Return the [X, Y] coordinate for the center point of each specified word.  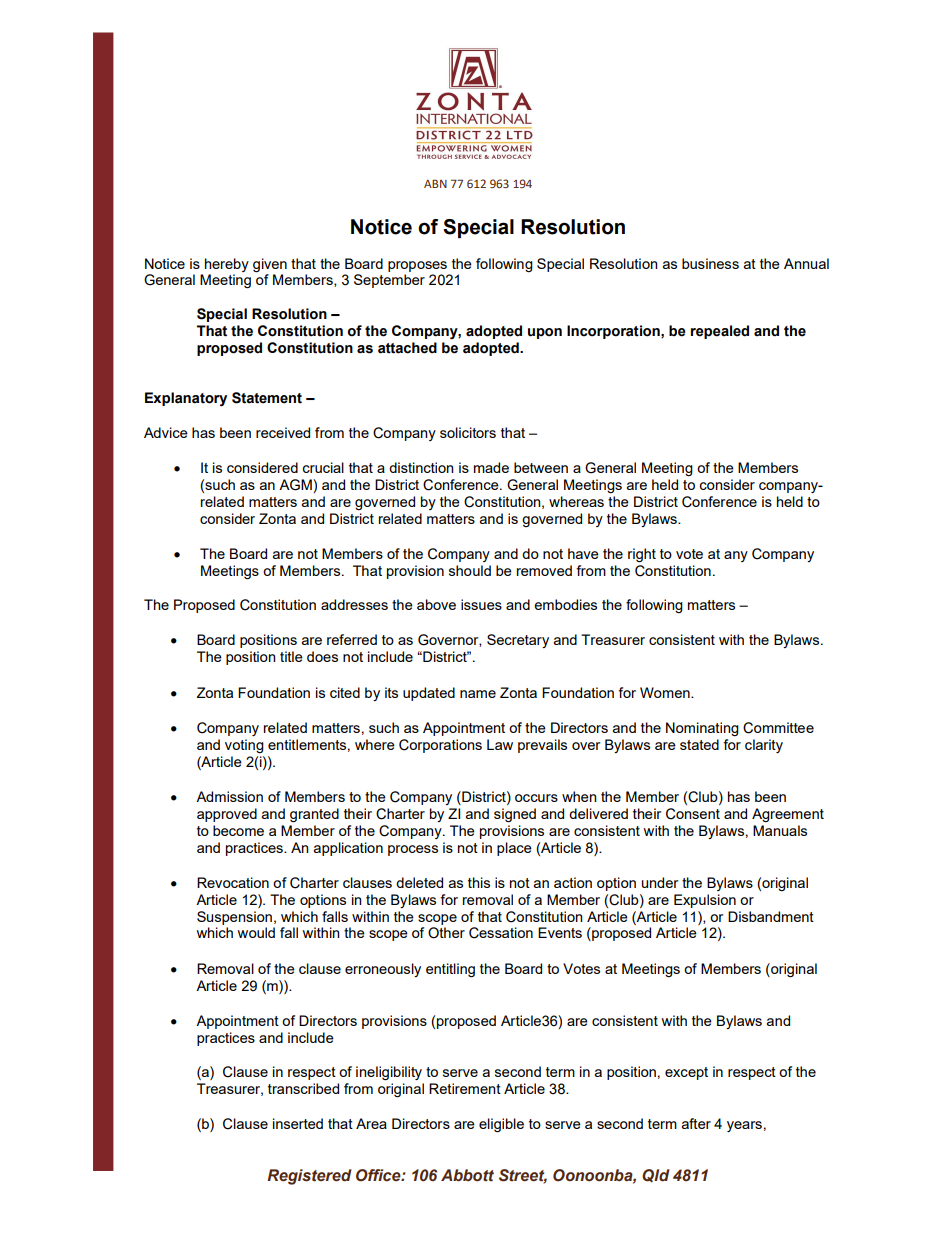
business [710, 263]
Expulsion [705, 901]
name [478, 694]
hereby [227, 265]
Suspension [234, 918]
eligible [501, 1125]
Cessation [501, 933]
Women [666, 692]
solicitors [468, 432]
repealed [720, 332]
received [283, 432]
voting [244, 746]
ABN [435, 183]
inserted [298, 1123]
